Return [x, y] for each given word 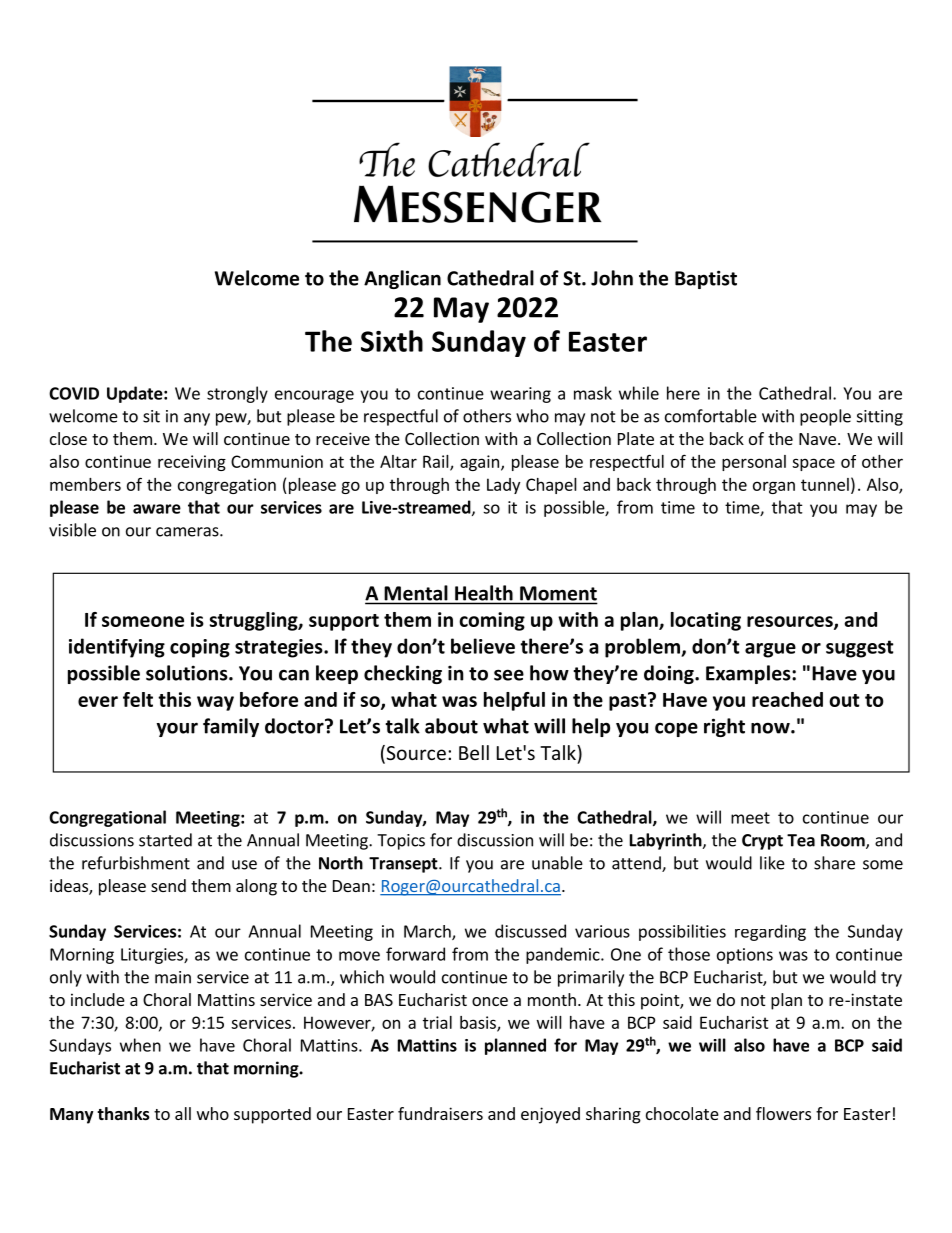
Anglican [402, 279]
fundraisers [440, 1113]
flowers [783, 1113]
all [183, 1113]
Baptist [706, 279]
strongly [237, 394]
